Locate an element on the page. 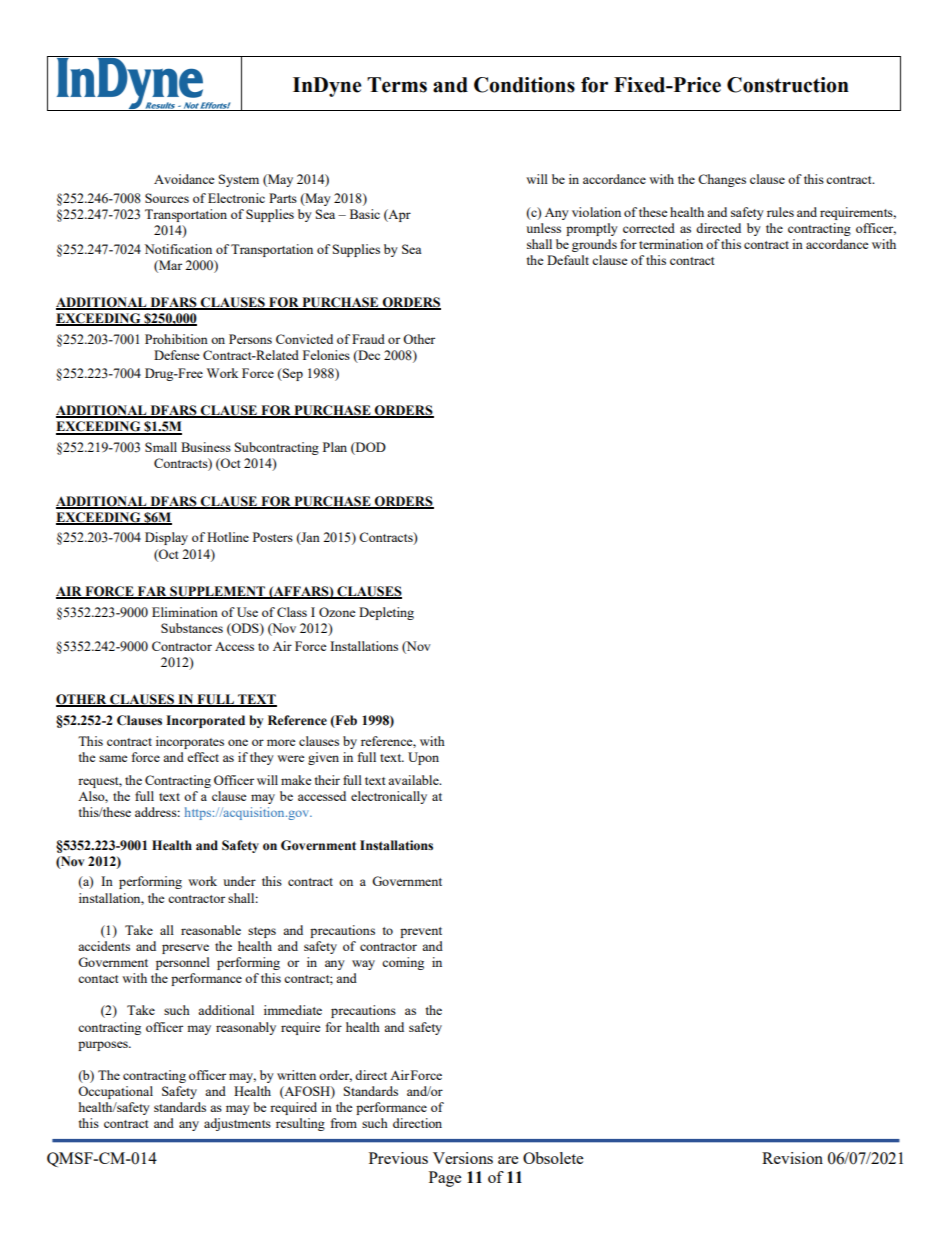 This image has height=1233, width=952. Changes is located at coordinates (722, 180).
